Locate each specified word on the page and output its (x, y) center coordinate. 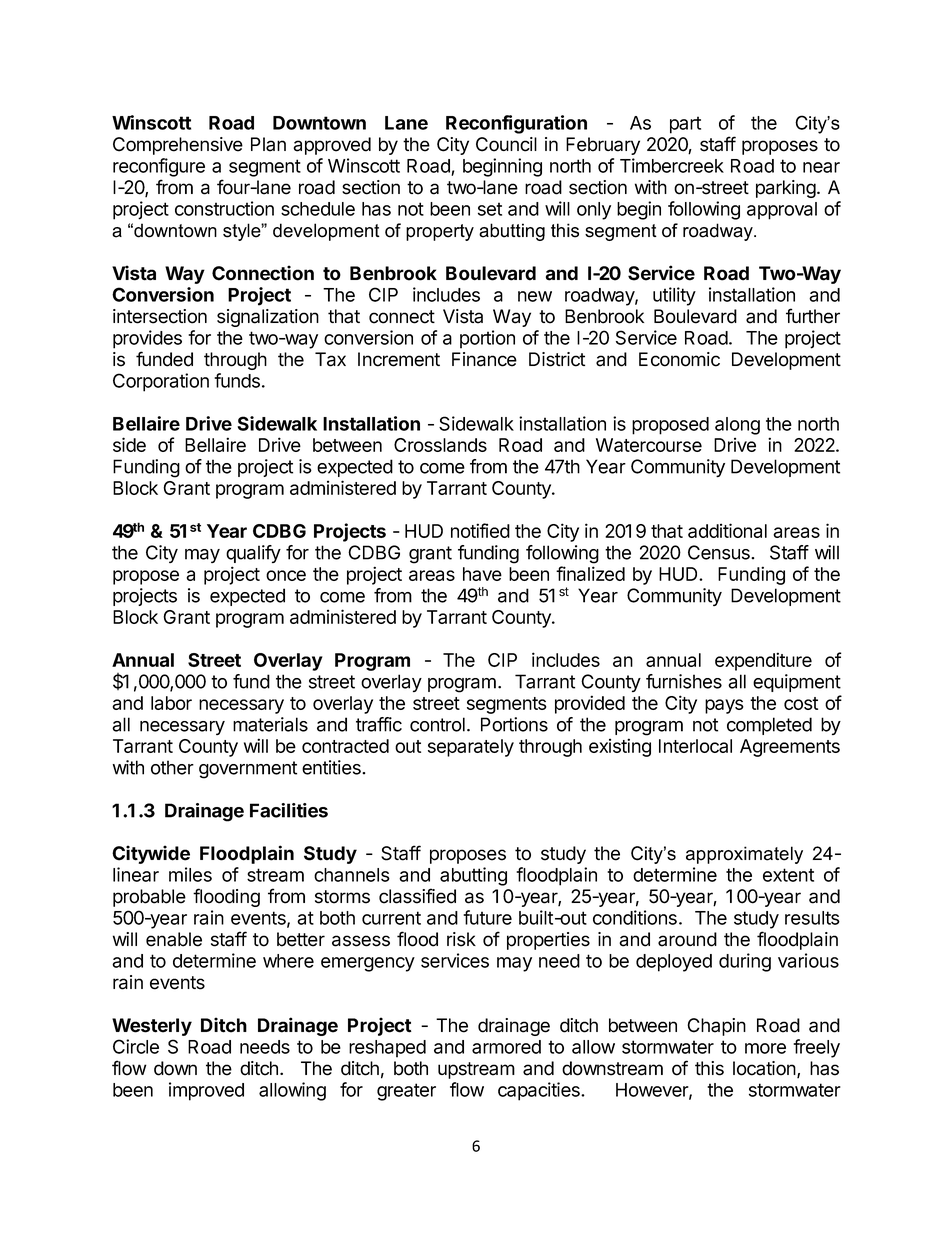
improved (206, 1091)
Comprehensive (178, 146)
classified (417, 896)
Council (506, 144)
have (482, 574)
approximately (744, 855)
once (286, 575)
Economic (679, 359)
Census (720, 552)
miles (190, 874)
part (685, 125)
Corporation (161, 382)
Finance (484, 359)
